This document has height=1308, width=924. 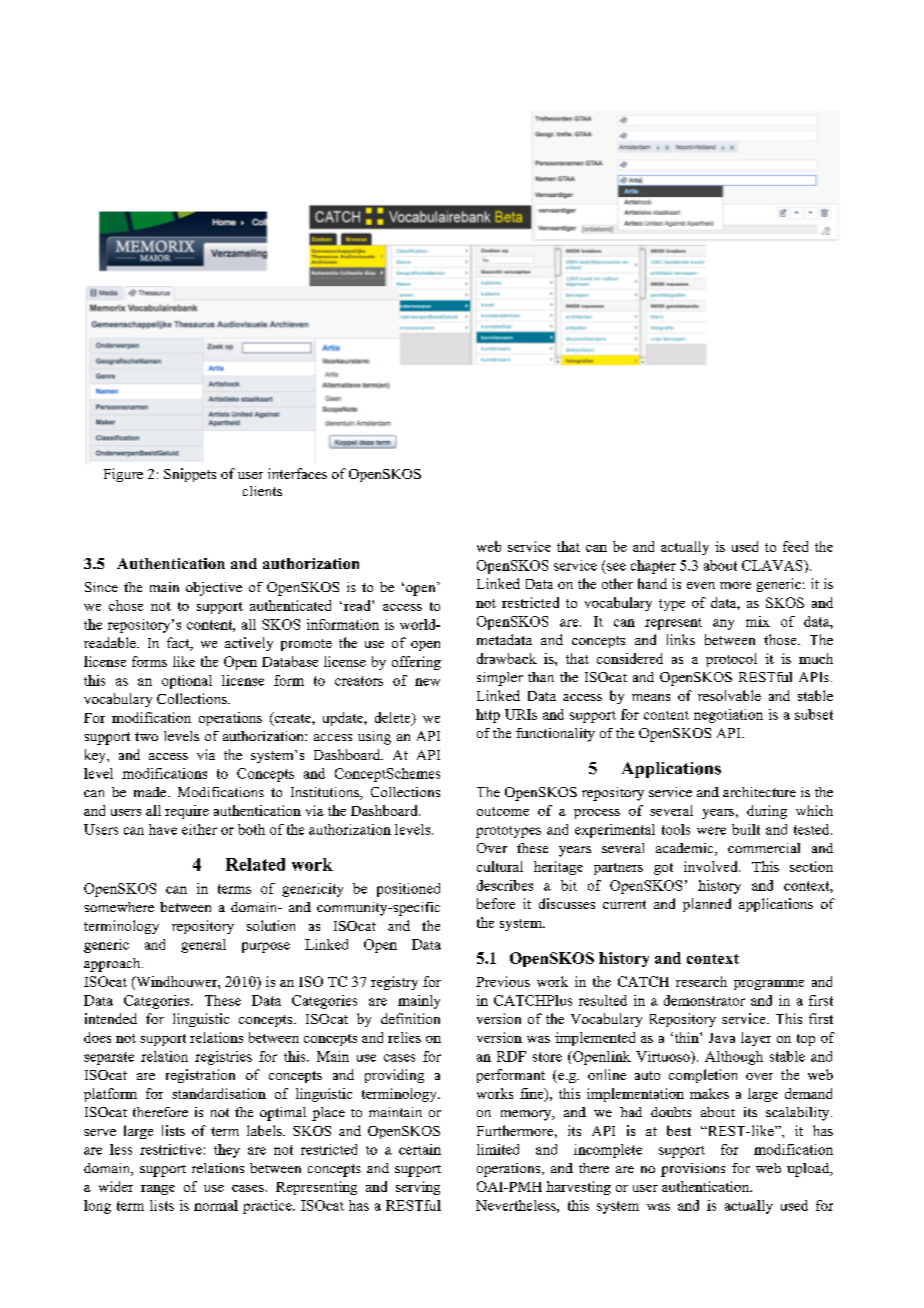 What do you see at coordinates (297, 473) in the document?
I see `interfaces` at bounding box center [297, 473].
